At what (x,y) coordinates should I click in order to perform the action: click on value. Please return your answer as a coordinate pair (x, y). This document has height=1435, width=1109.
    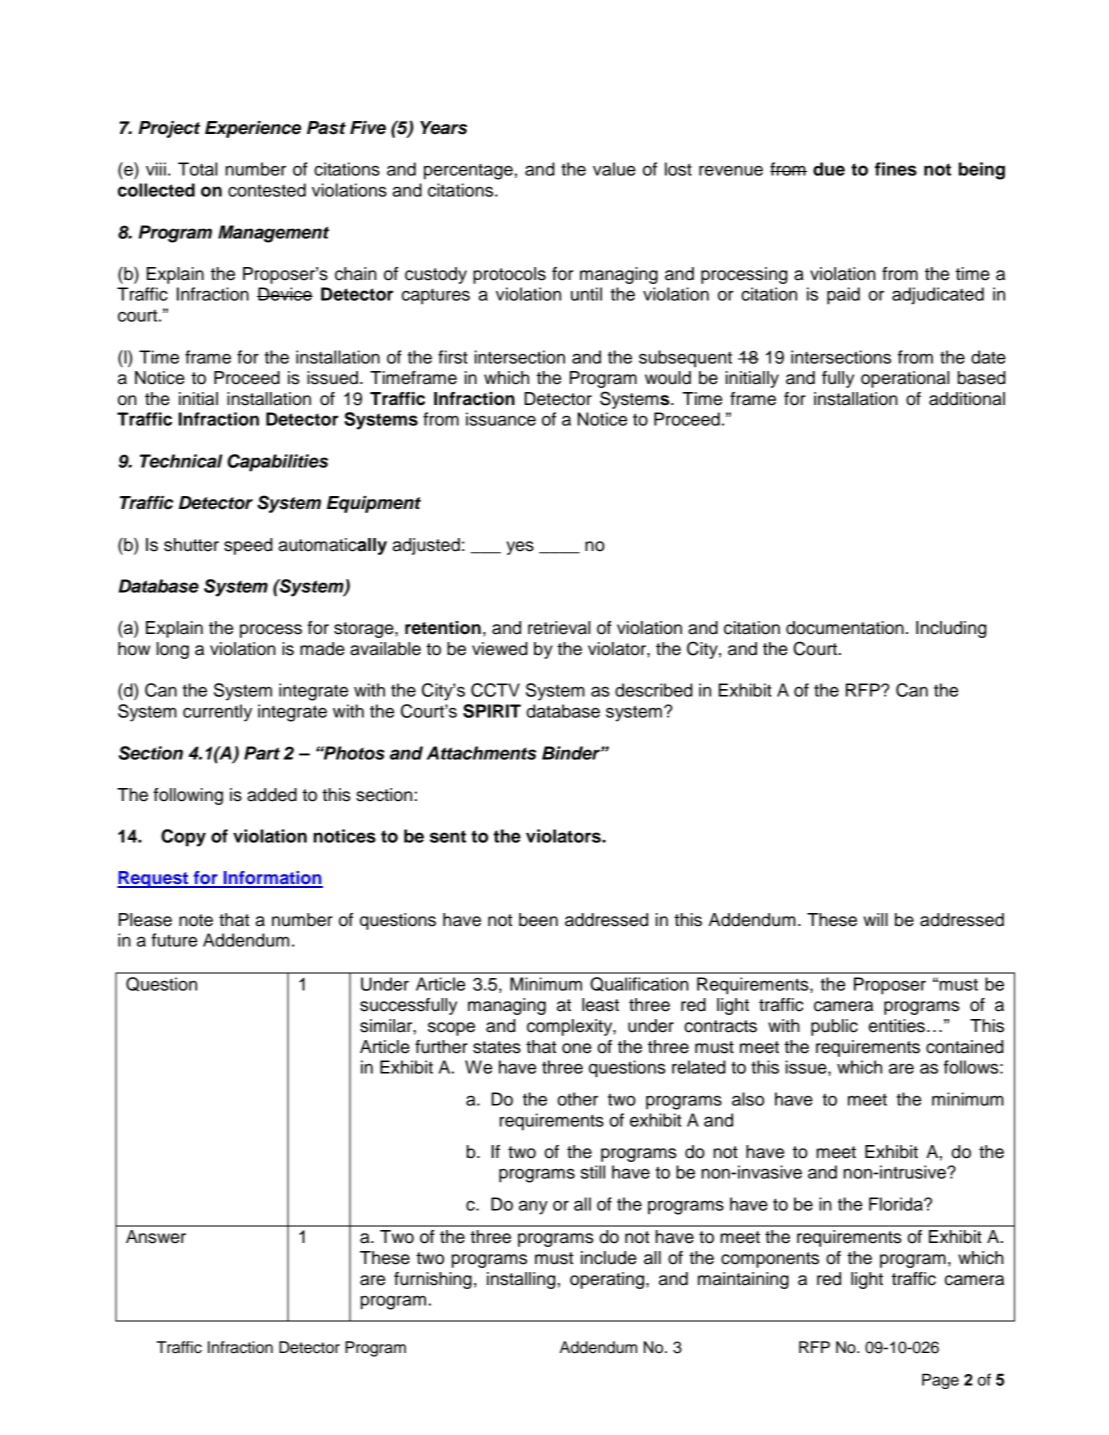
    Looking at the image, I should click on (614, 169).
